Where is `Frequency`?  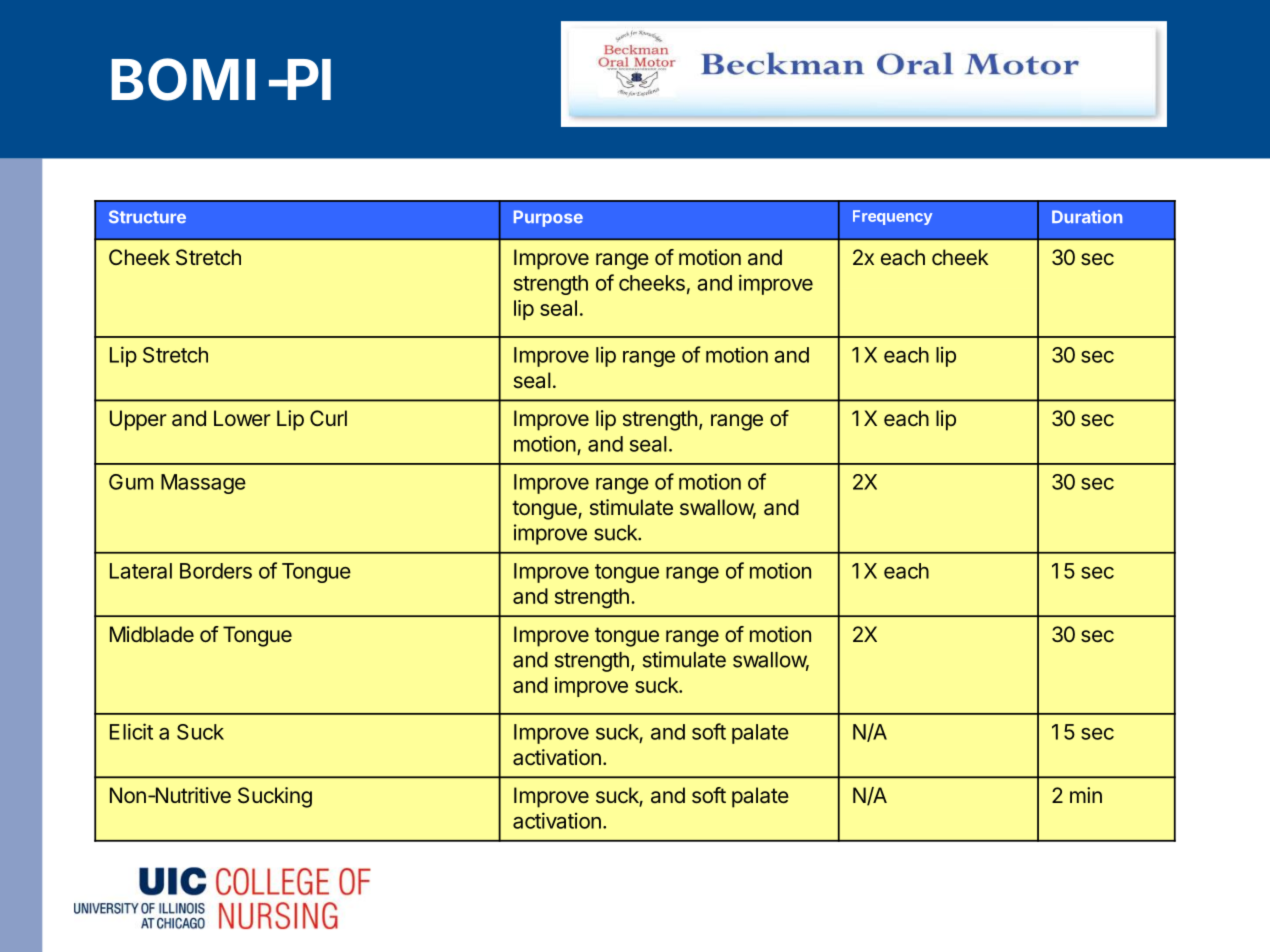
Frequency is located at coordinates (892, 217).
